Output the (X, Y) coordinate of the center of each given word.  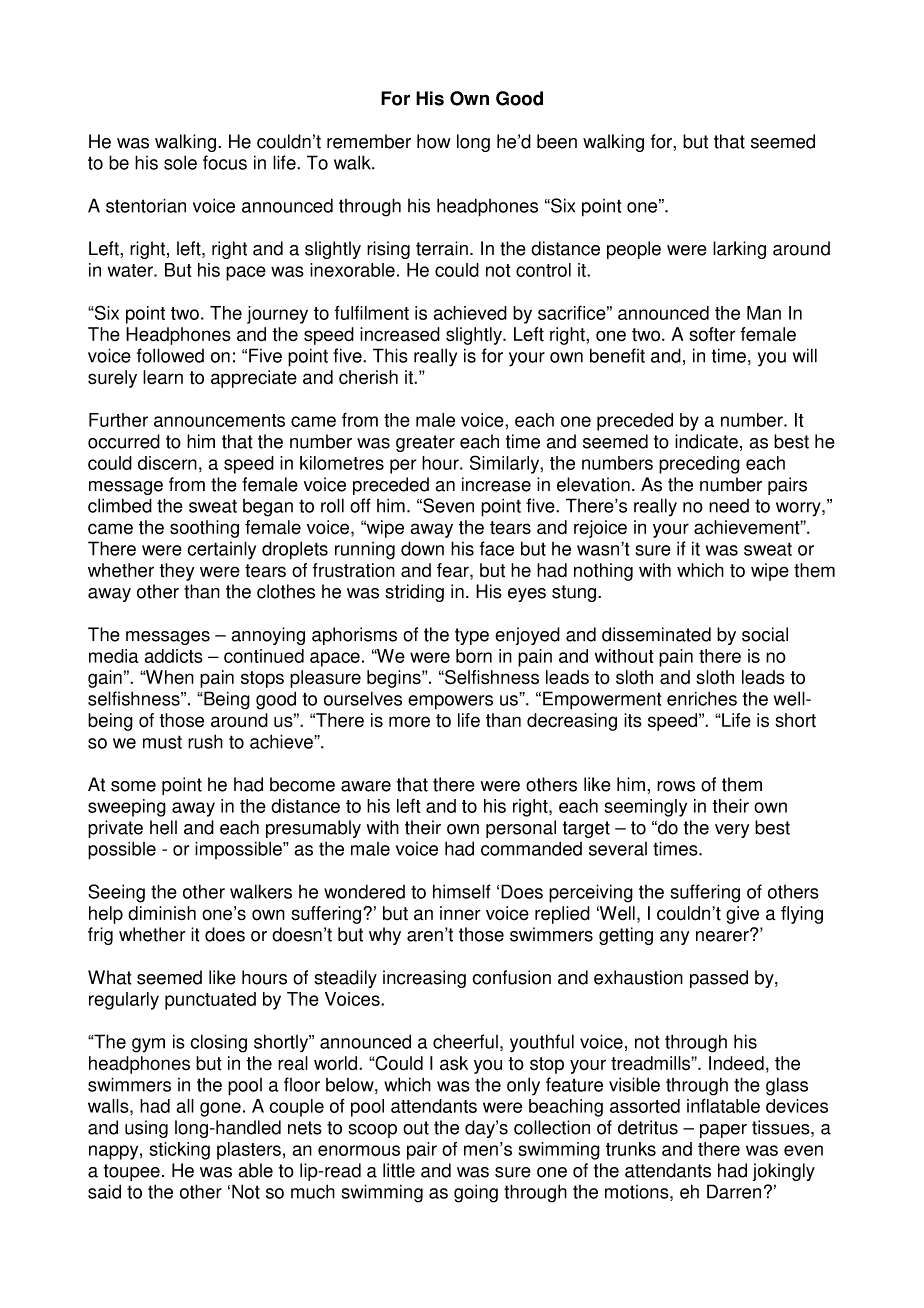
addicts (174, 656)
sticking (179, 1151)
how (434, 141)
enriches (702, 698)
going (476, 1193)
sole (180, 162)
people (634, 250)
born (474, 656)
